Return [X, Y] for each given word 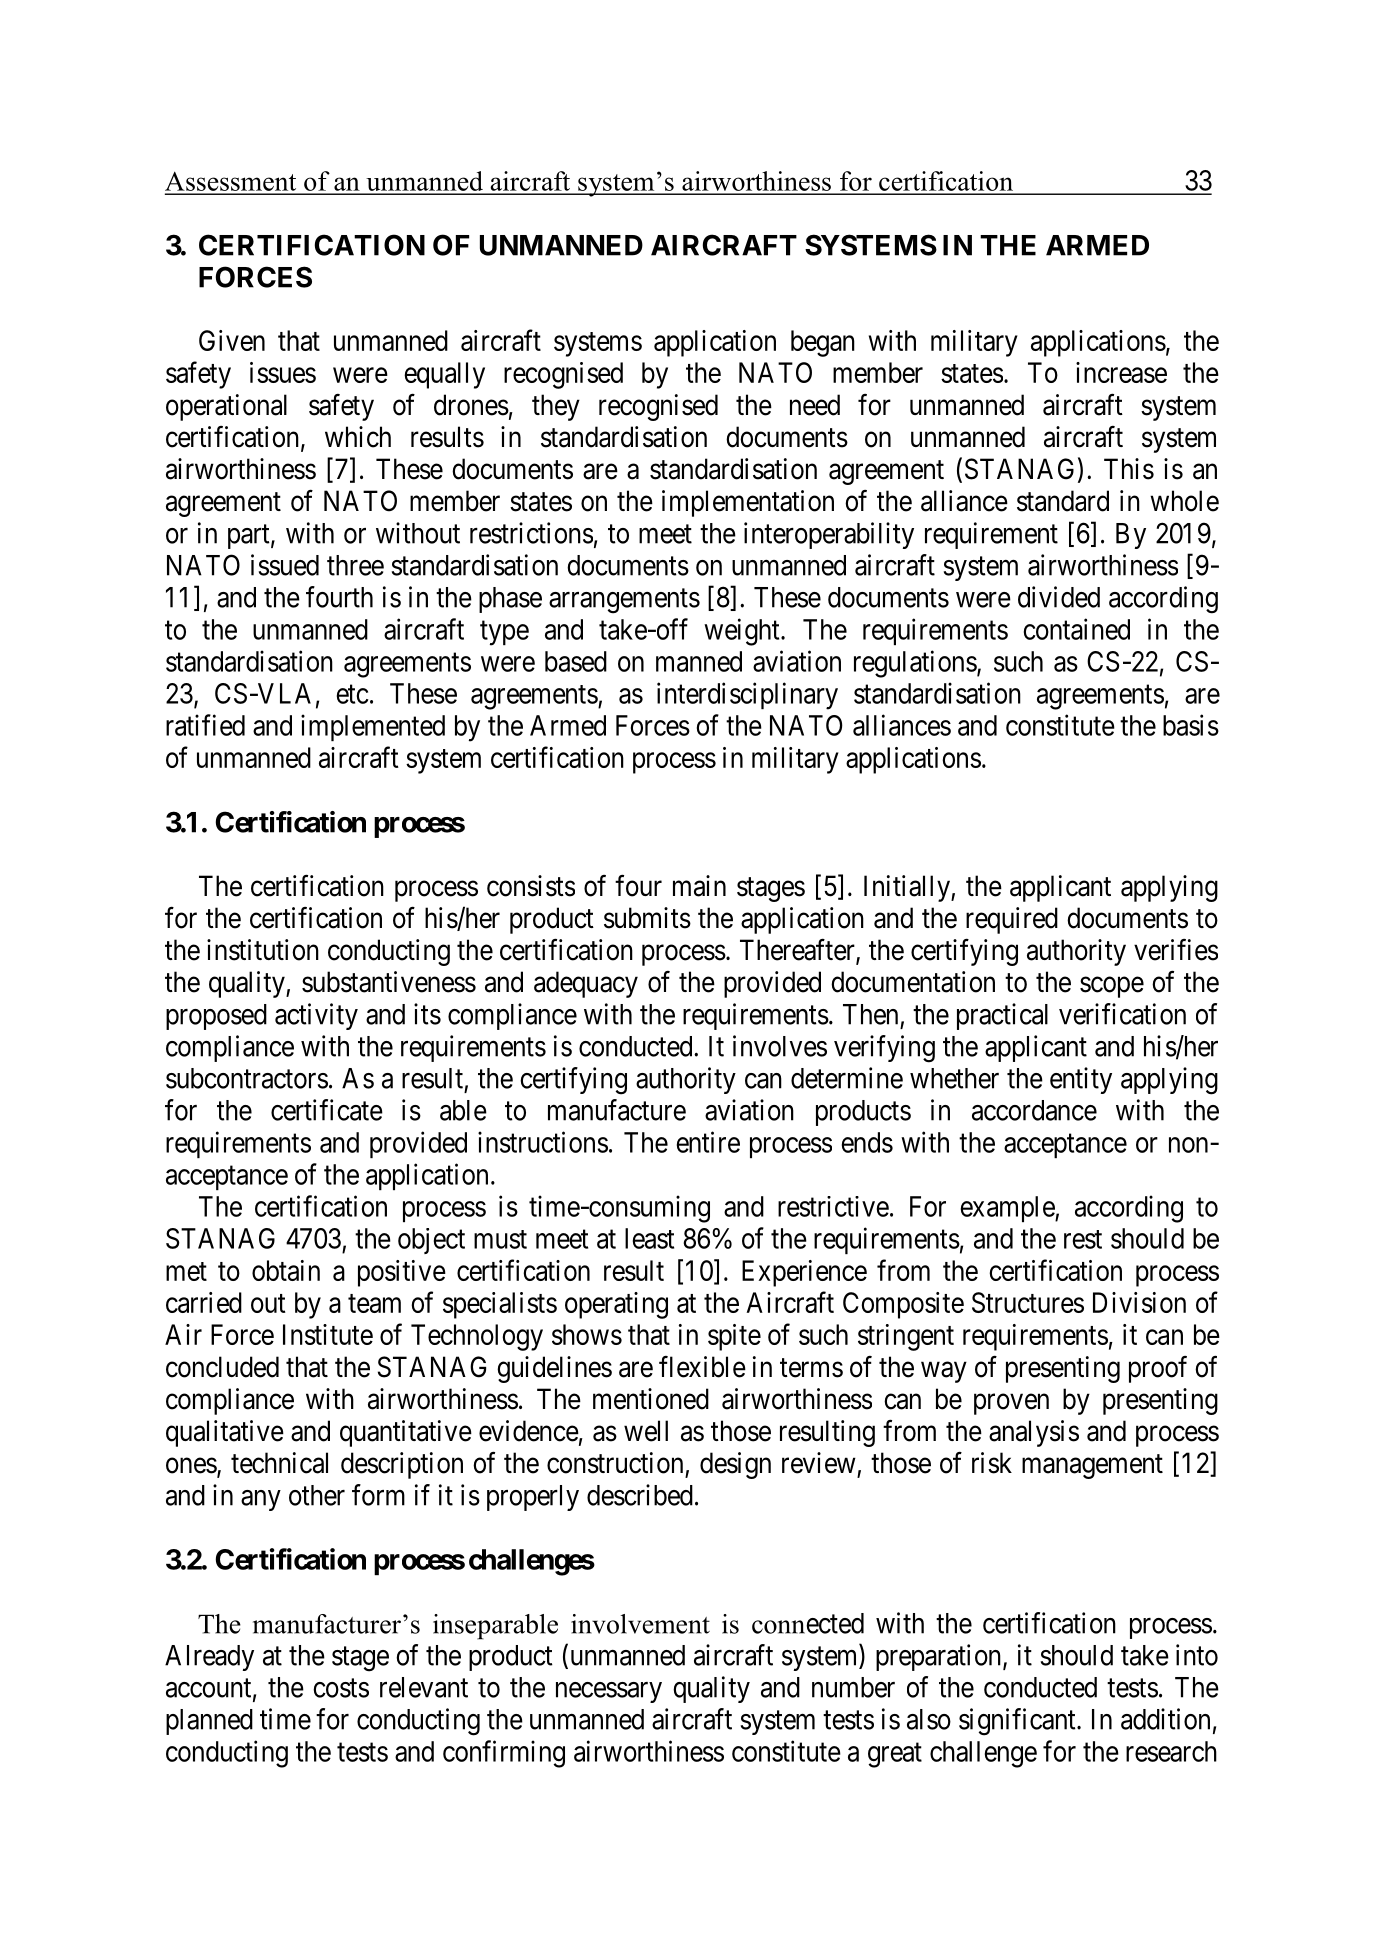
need [815, 405]
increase [1121, 372]
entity [1081, 1080]
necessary [609, 1692]
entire [708, 1142]
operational [226, 407]
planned [209, 1722]
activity [316, 1016]
